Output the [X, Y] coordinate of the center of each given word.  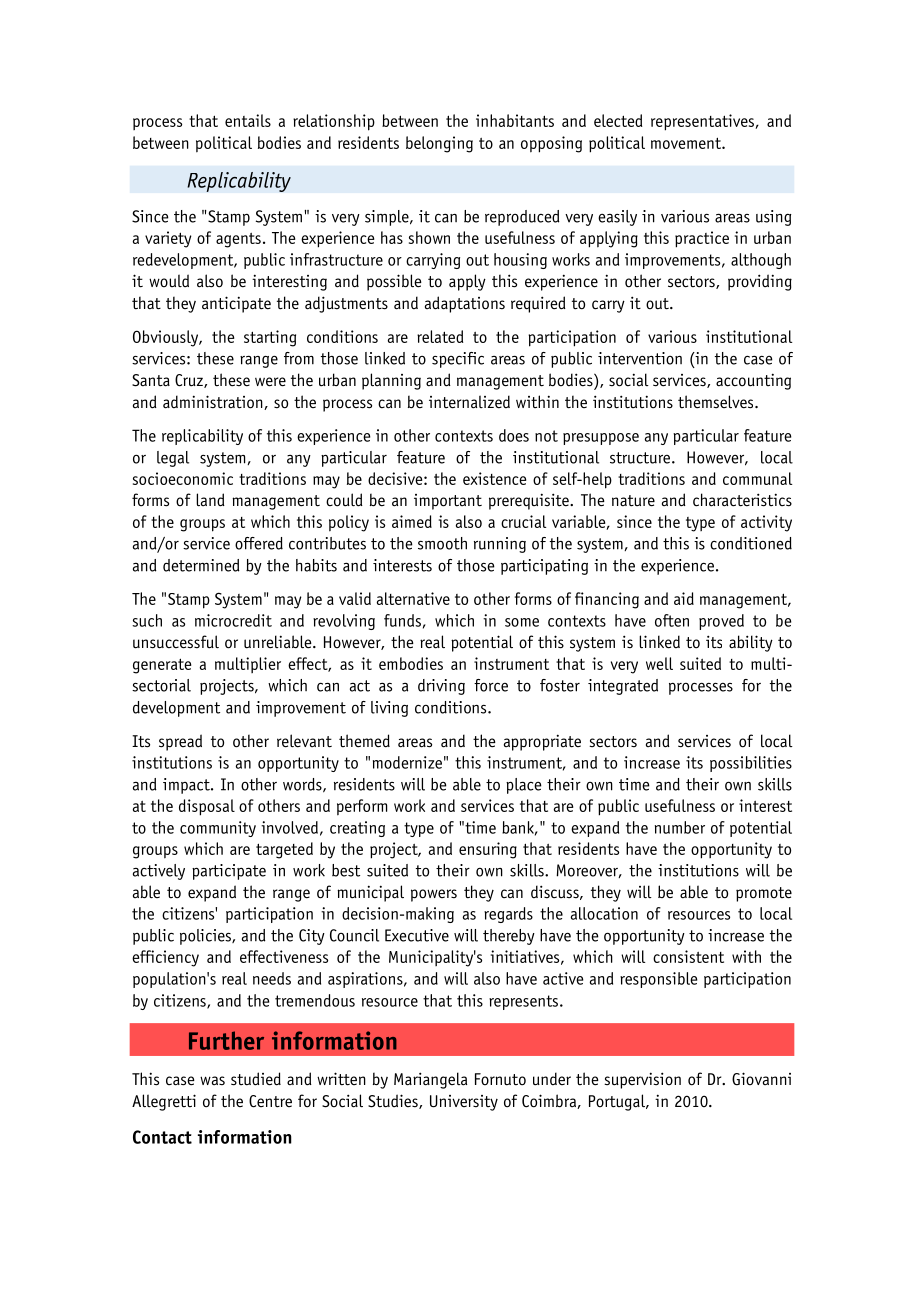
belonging [439, 144]
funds [402, 620]
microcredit [233, 620]
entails [248, 120]
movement [687, 143]
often [672, 620]
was [212, 1080]
